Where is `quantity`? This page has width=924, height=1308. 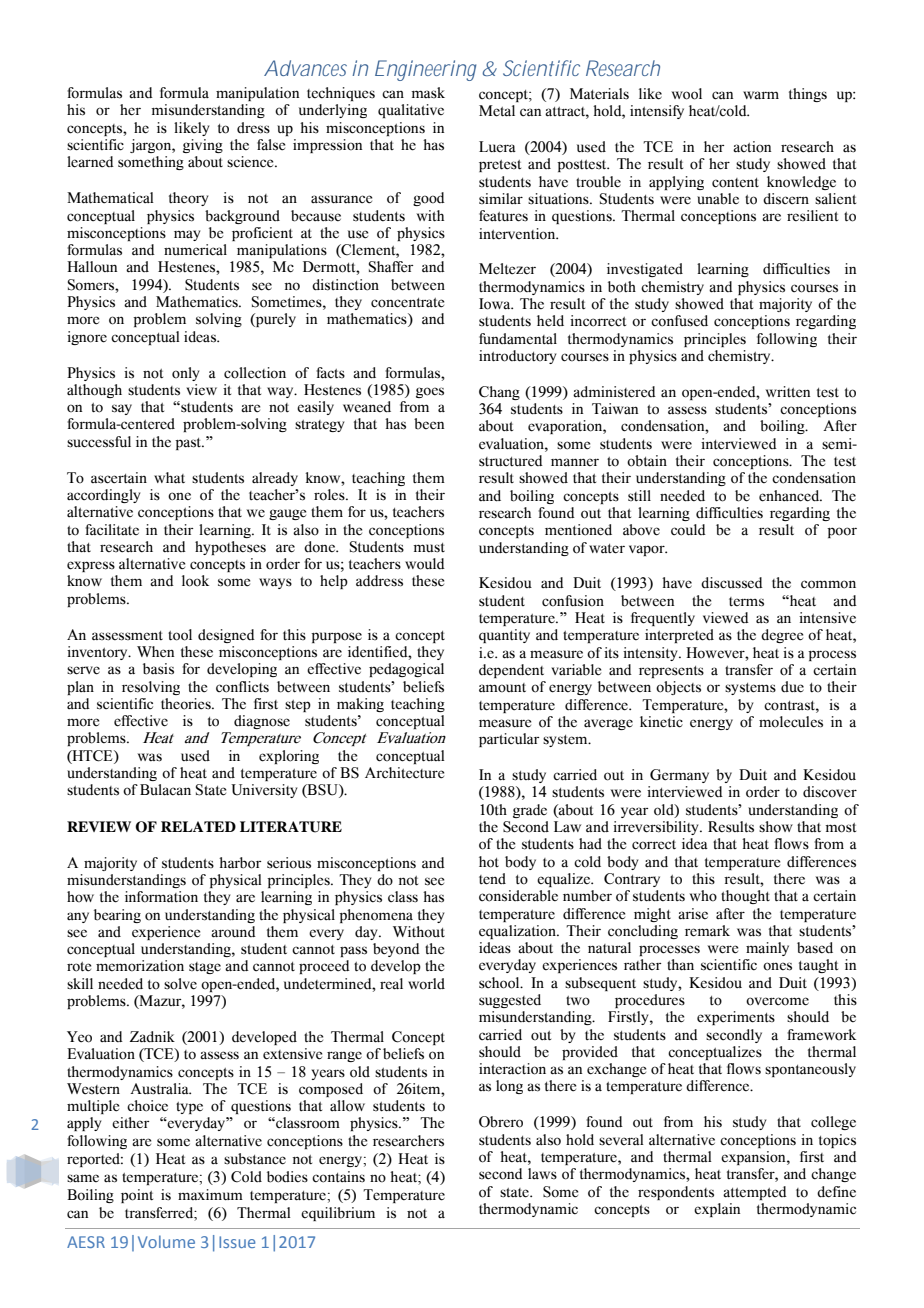
quantity is located at coordinates (504, 636).
